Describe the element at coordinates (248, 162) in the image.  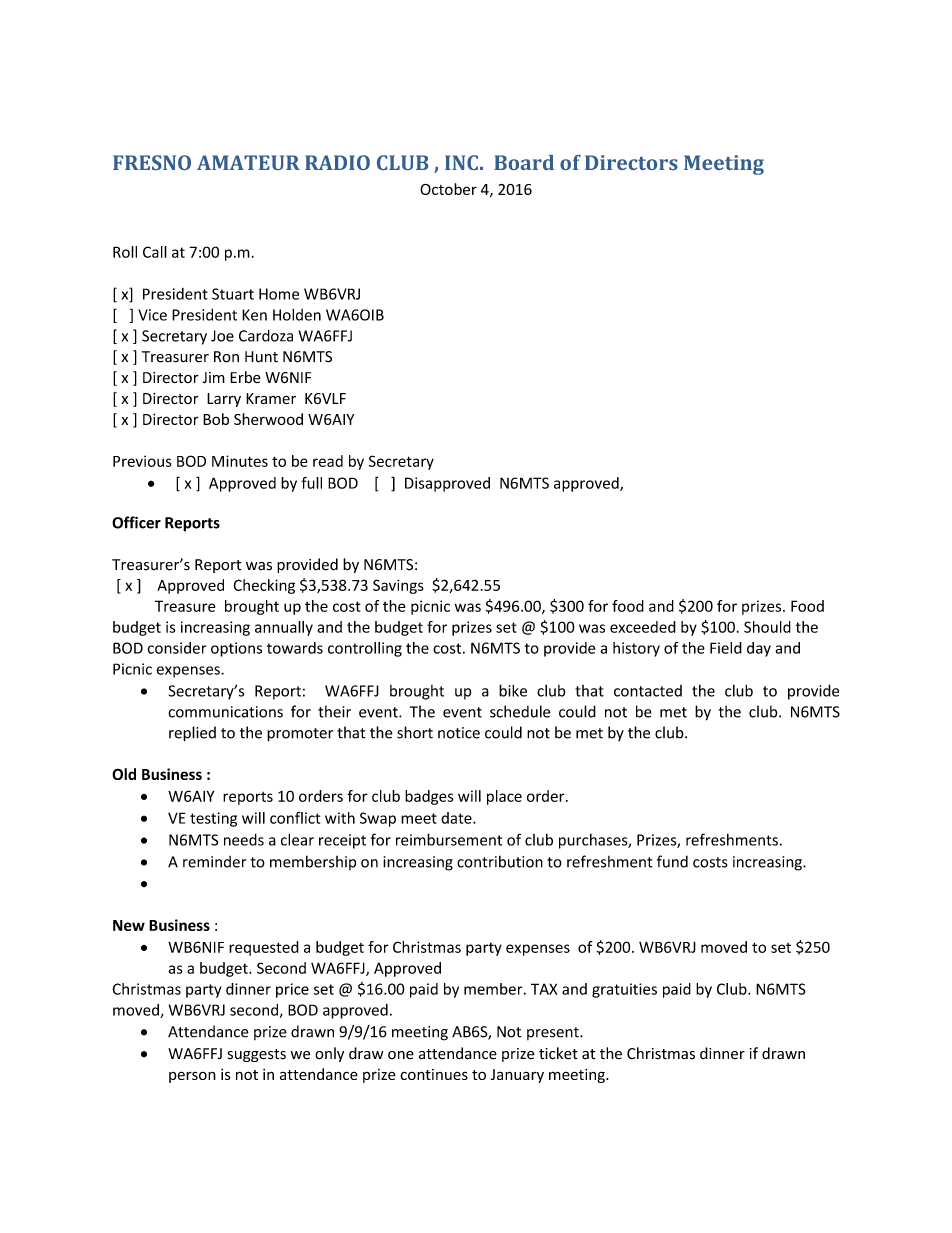
I see `AMATEUR` at that location.
